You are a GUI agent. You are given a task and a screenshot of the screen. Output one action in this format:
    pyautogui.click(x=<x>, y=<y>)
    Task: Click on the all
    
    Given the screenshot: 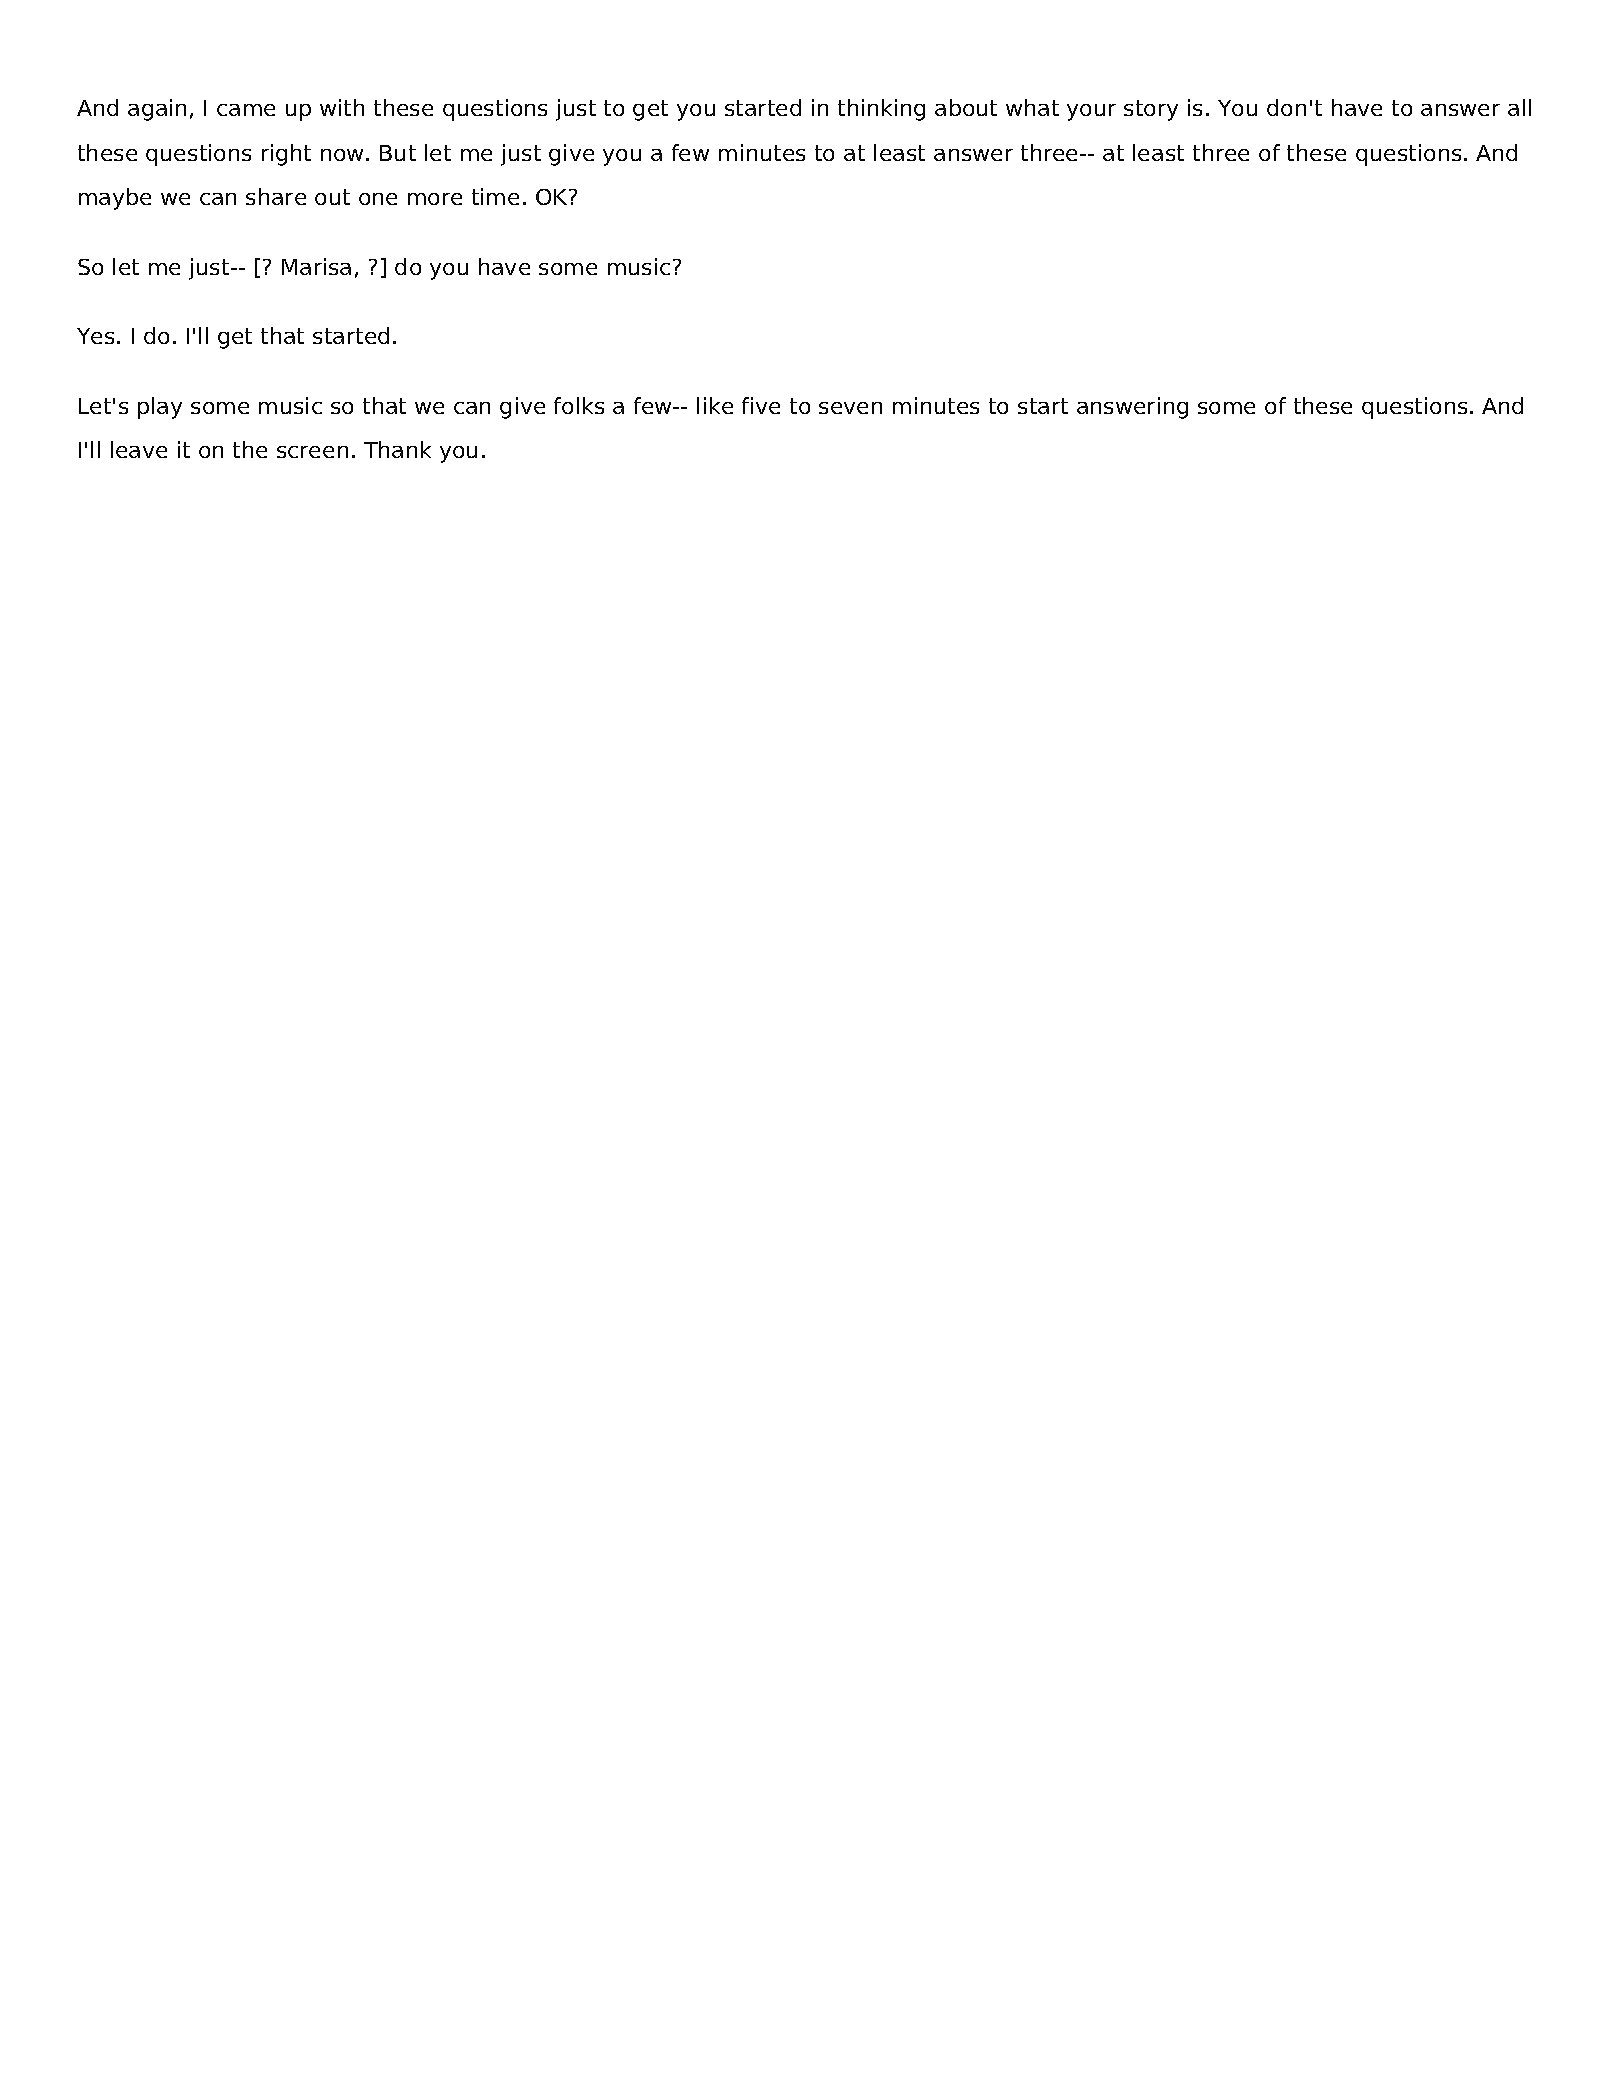 What is the action you would take?
    pyautogui.click(x=1519, y=107)
